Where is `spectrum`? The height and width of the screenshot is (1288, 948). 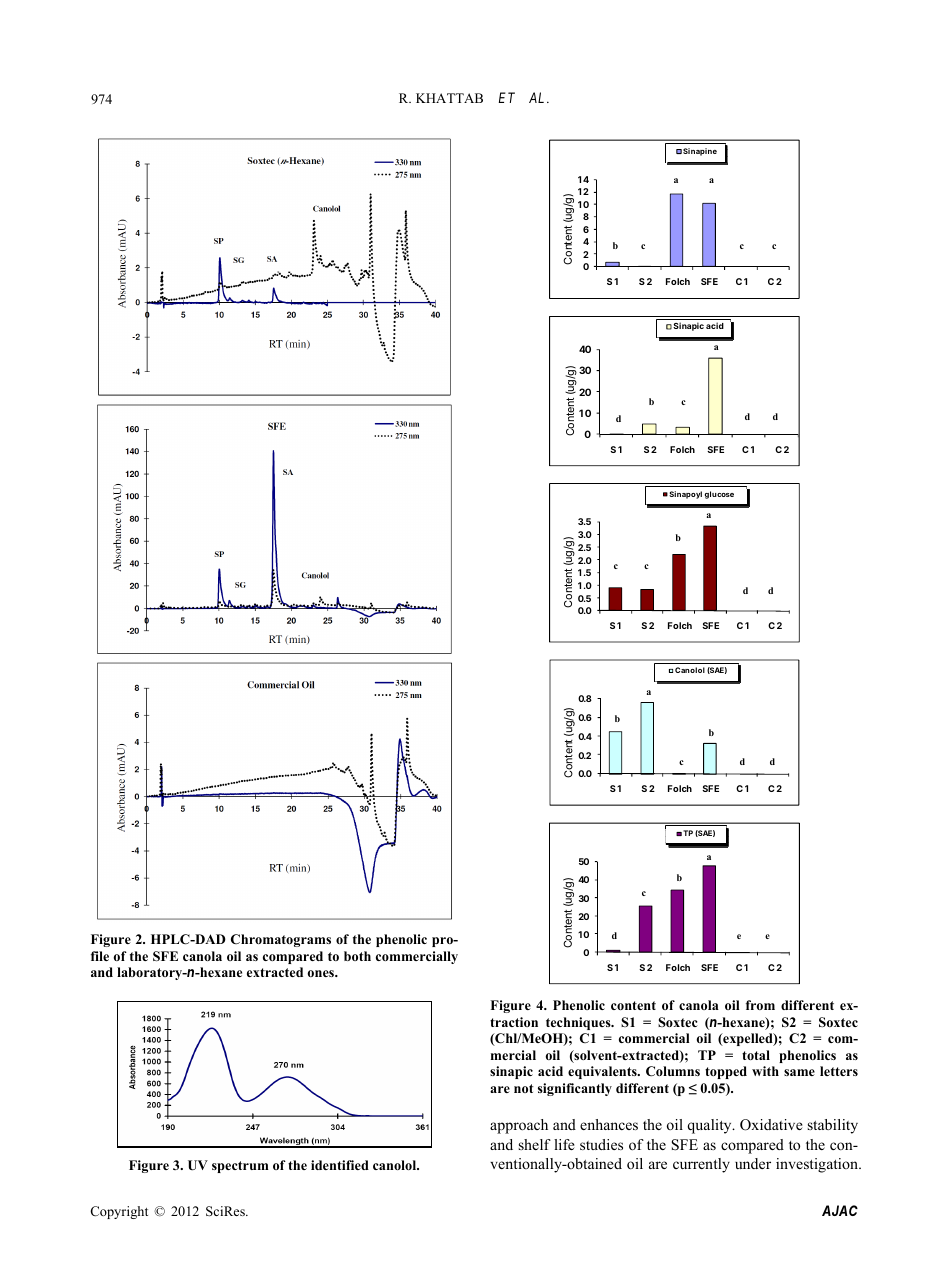 spectrum is located at coordinates (240, 1167).
